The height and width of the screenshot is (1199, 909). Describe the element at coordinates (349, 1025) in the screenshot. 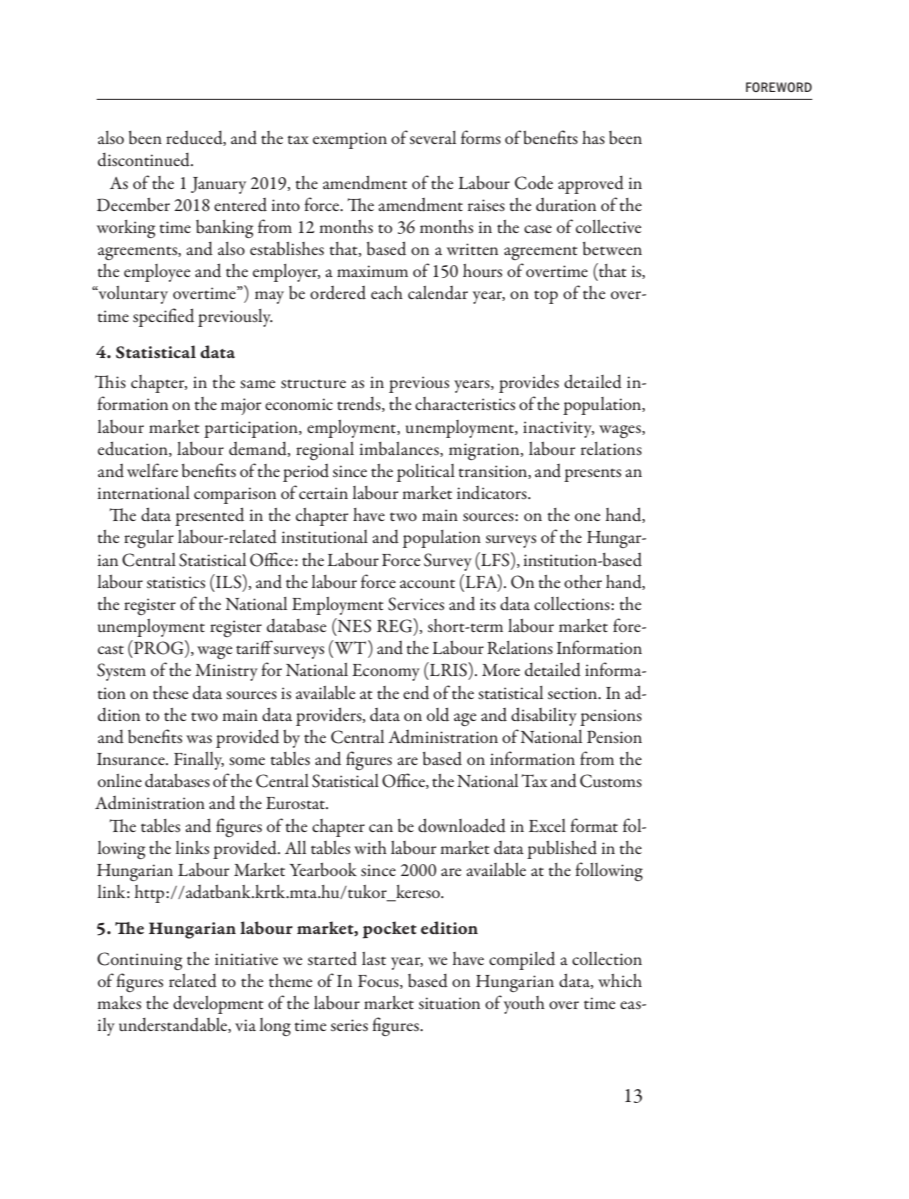

I see `series` at that location.
